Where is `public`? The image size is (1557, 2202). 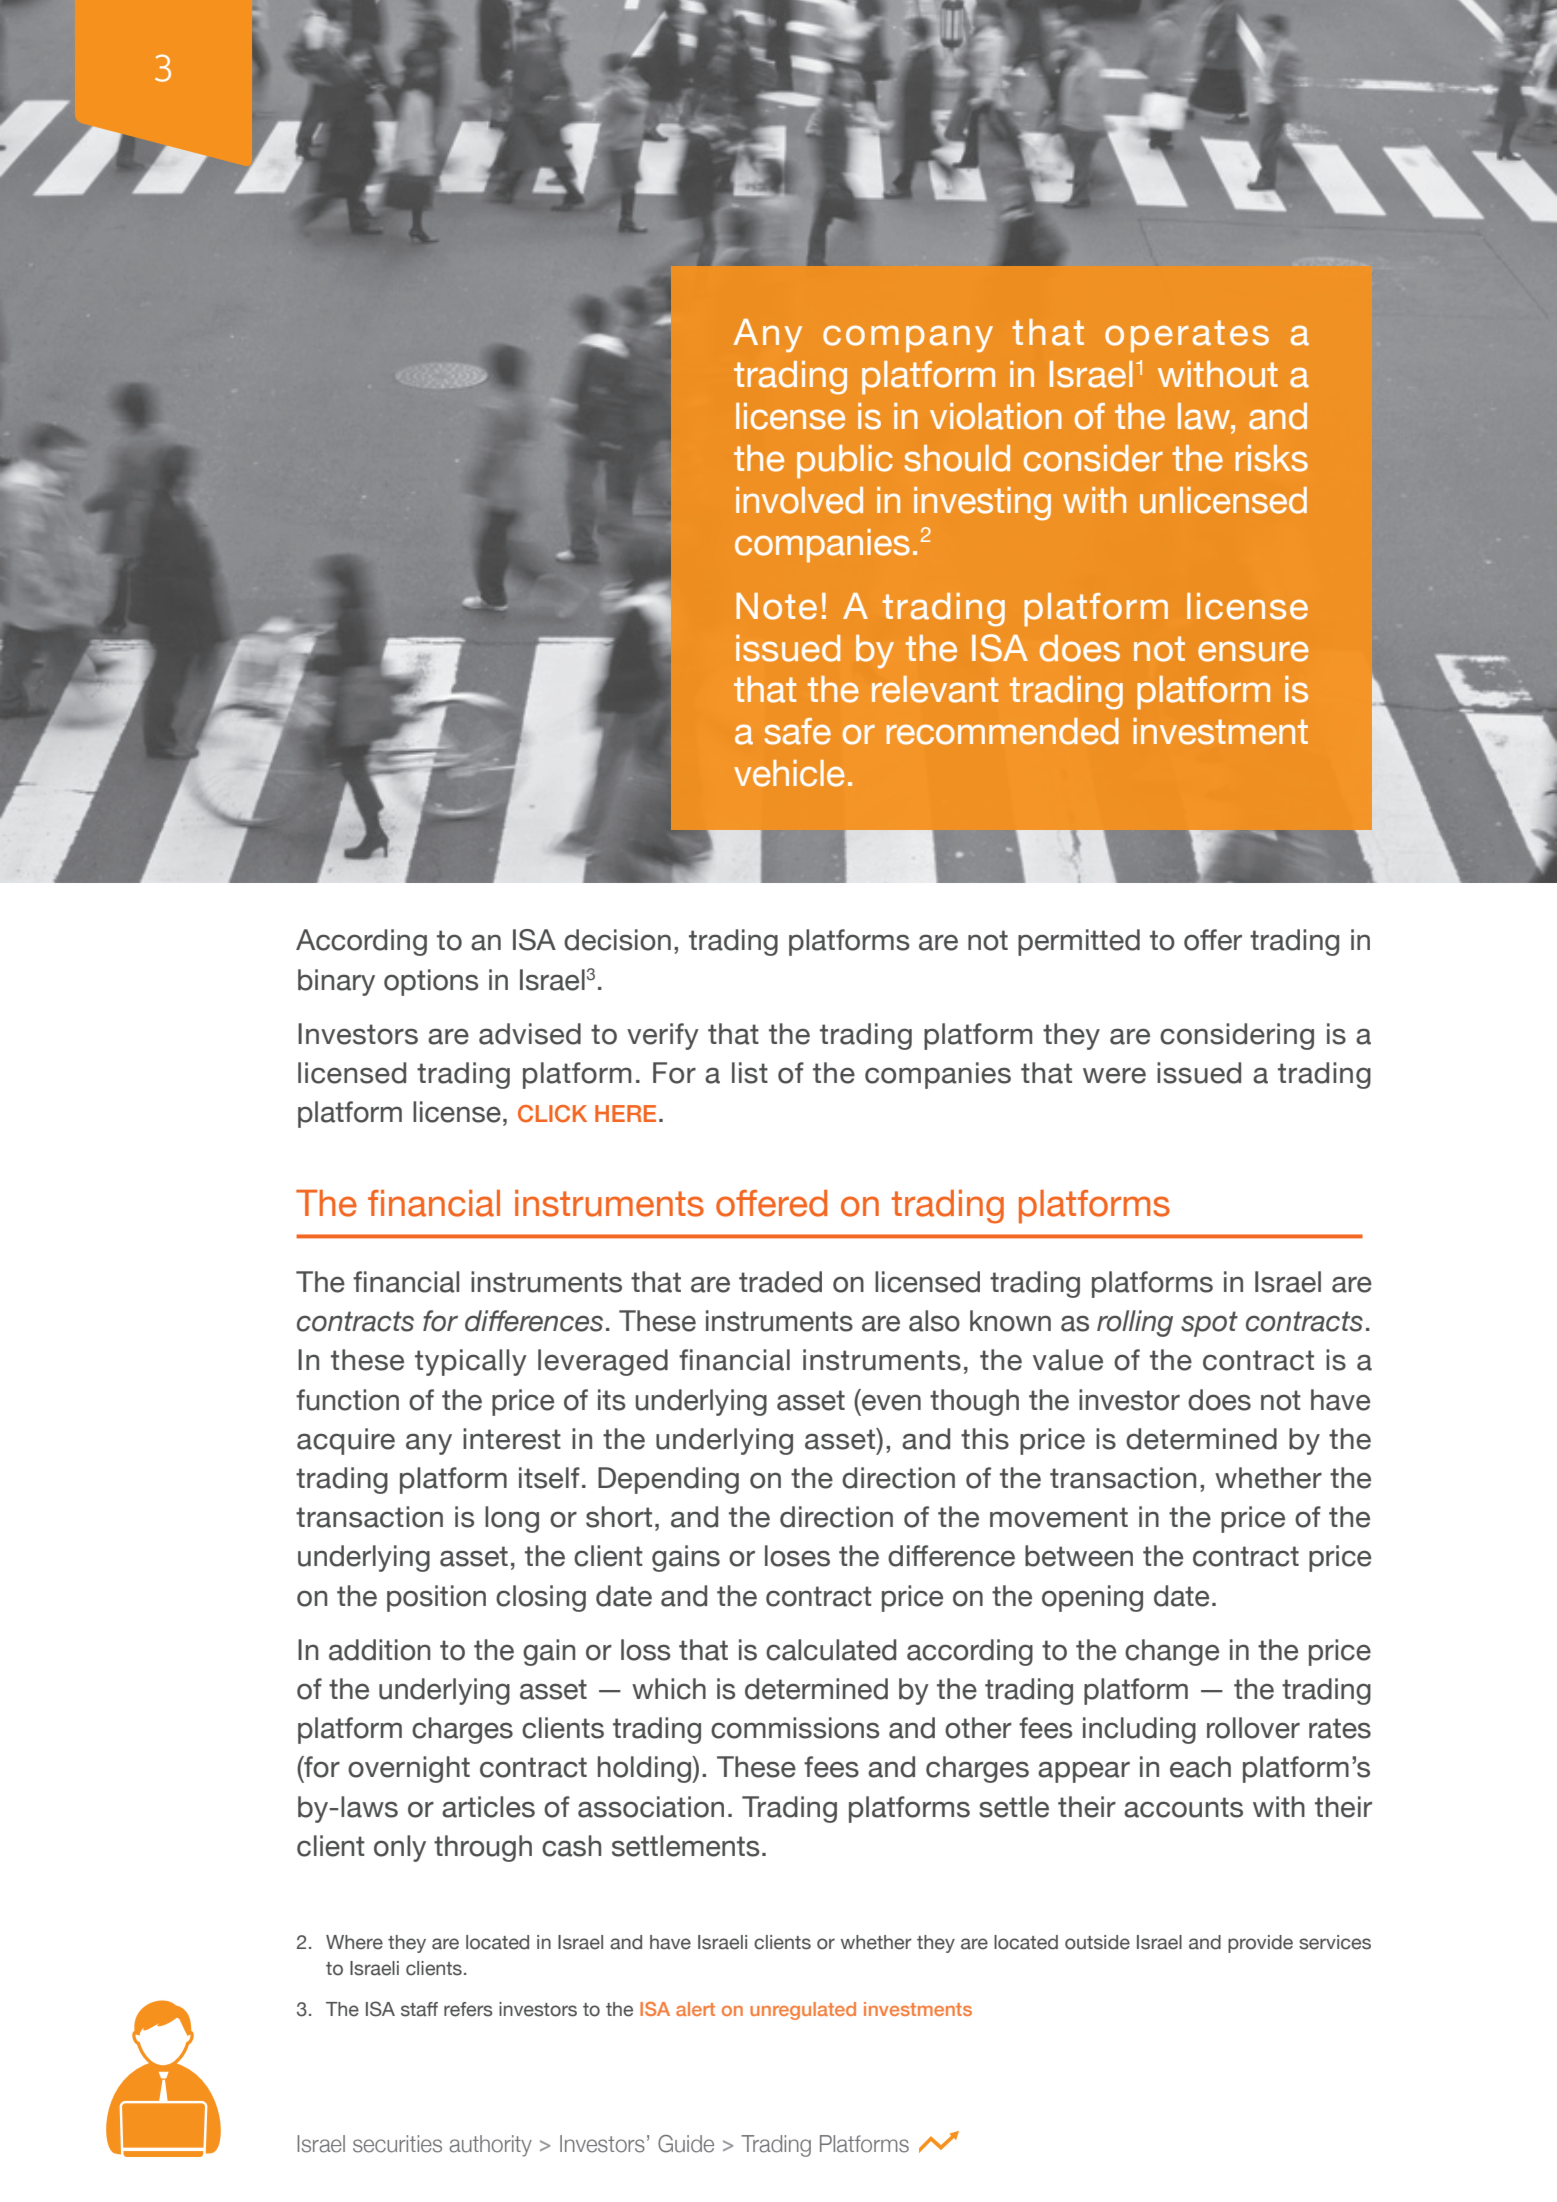 public is located at coordinates (845, 462).
